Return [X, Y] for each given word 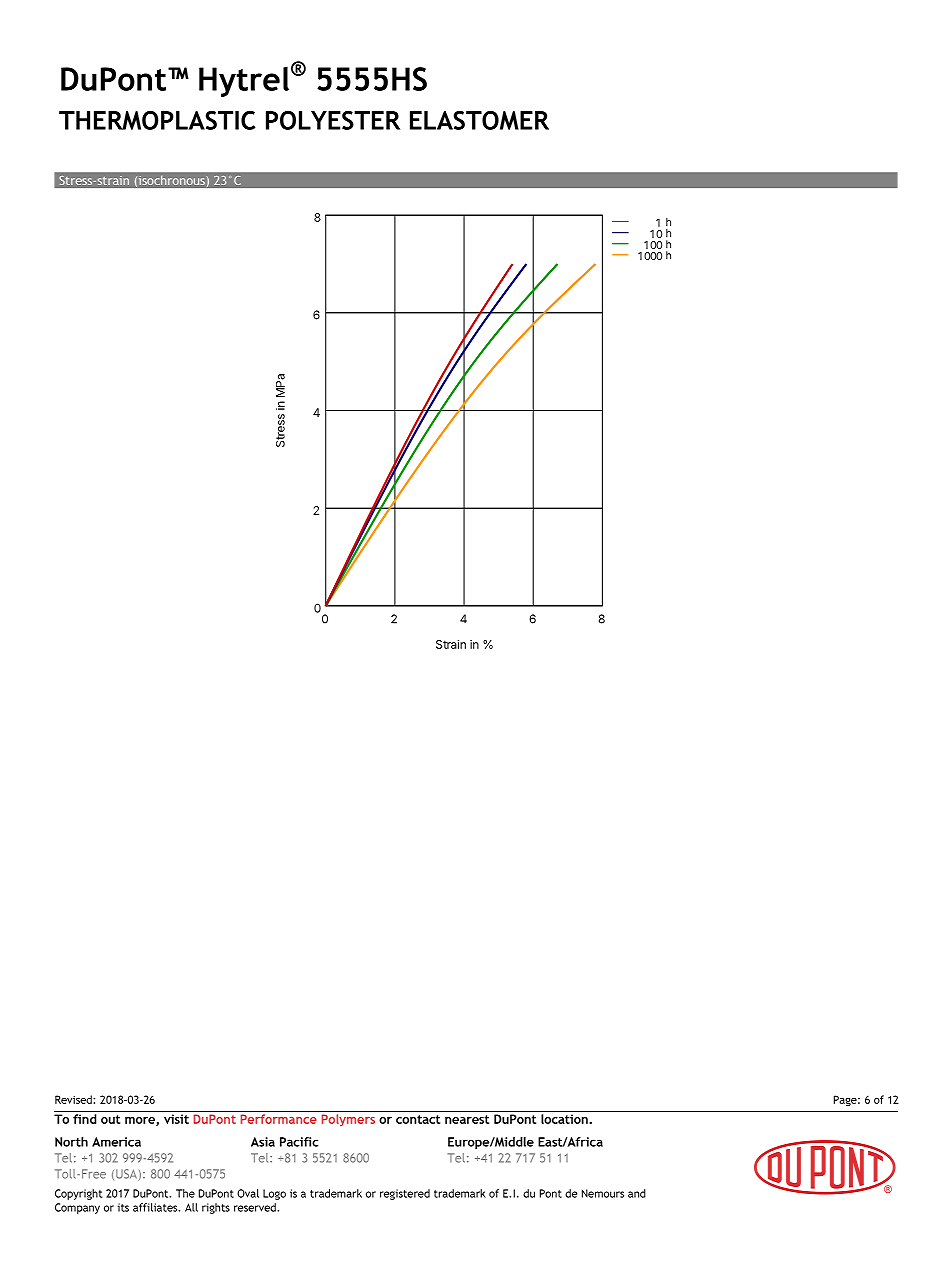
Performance [279, 1119]
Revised [74, 1099]
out [110, 1119]
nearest [467, 1119]
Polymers [348, 1120]
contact [418, 1119]
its [123, 1207]
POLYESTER [333, 120]
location [565, 1119]
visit [176, 1119]
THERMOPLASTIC [157, 120]
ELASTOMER [479, 120]
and [637, 1193]
